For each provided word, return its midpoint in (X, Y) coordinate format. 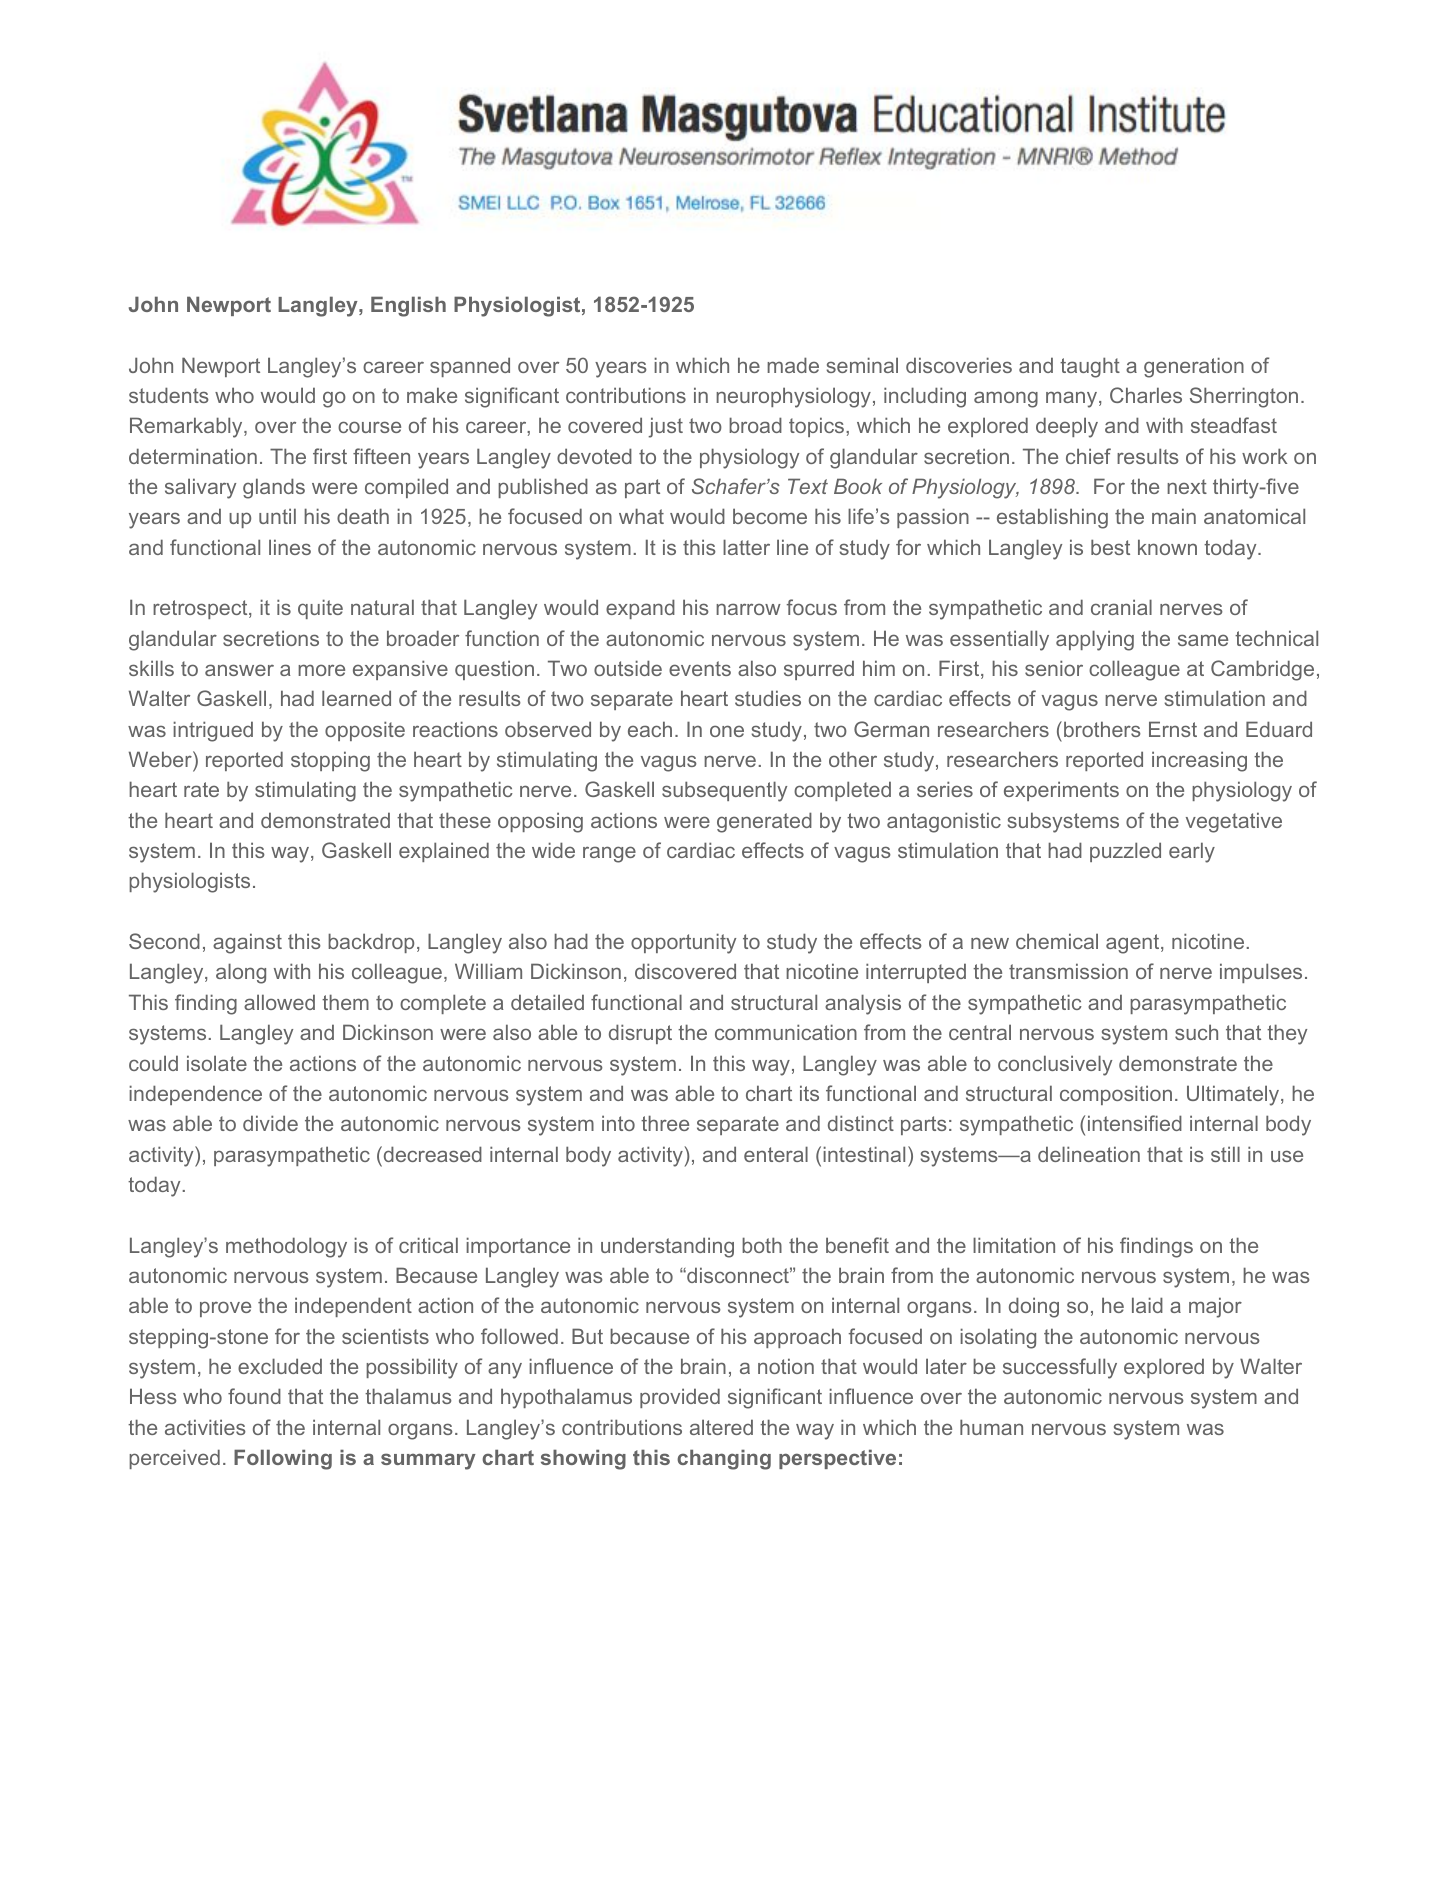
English (408, 306)
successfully (1060, 1368)
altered (721, 1427)
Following (283, 1459)
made (793, 365)
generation (1194, 367)
